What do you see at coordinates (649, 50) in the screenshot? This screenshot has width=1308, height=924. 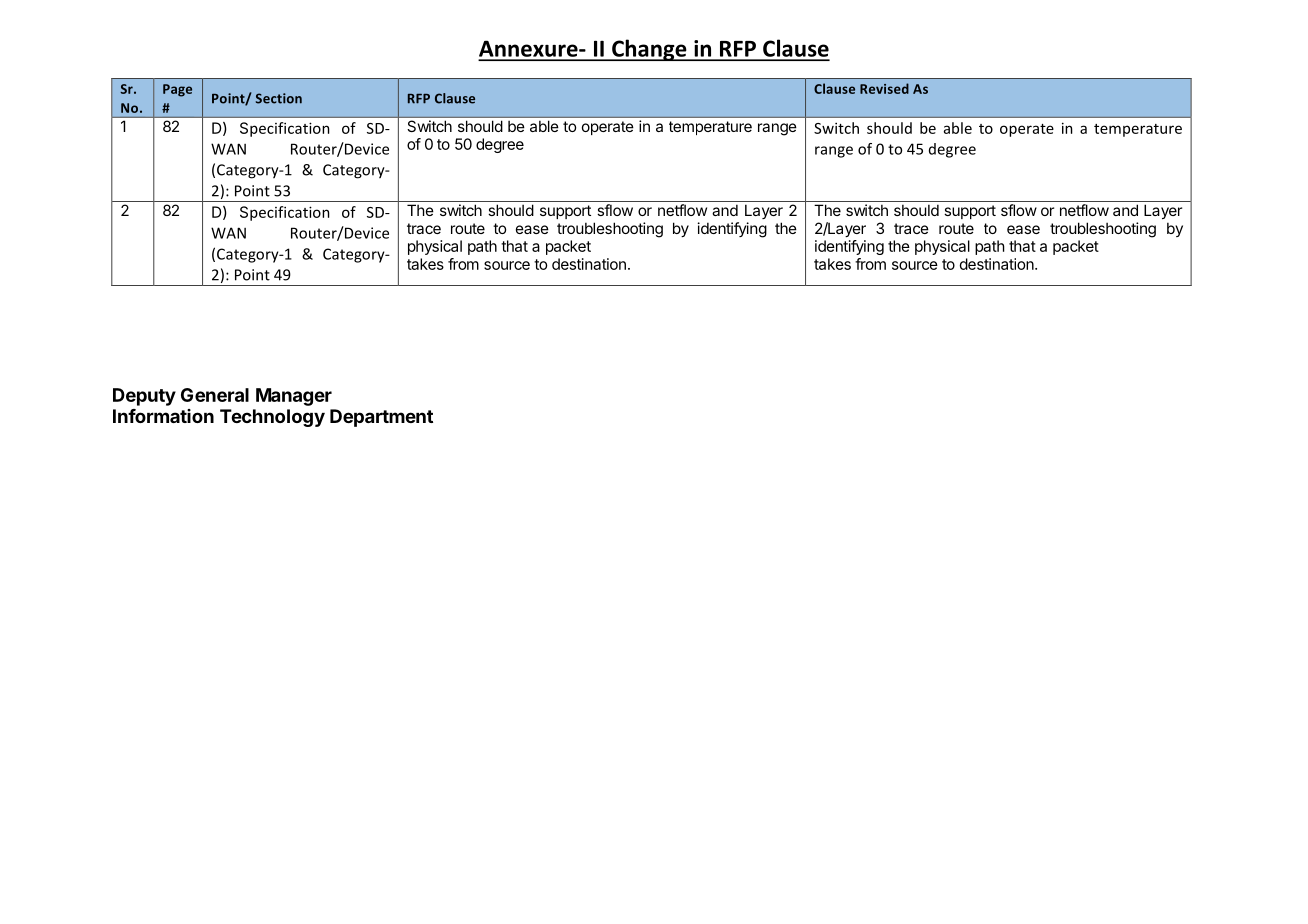 I see `Change` at bounding box center [649, 50].
